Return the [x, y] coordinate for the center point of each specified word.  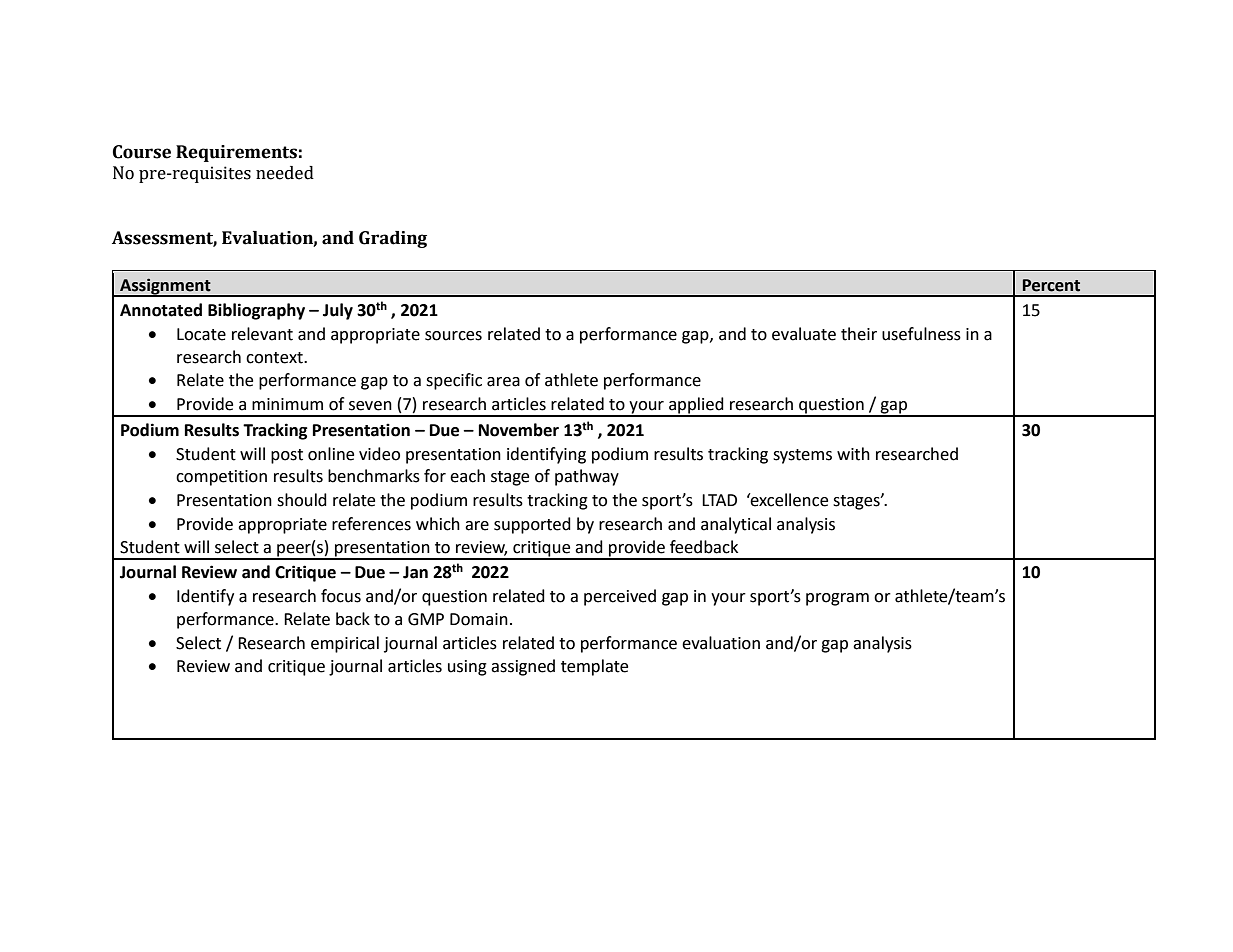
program [837, 599]
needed [285, 173]
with [853, 454]
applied [696, 406]
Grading [393, 239]
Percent [1051, 285]
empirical [345, 644]
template [594, 667]
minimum [287, 404]
